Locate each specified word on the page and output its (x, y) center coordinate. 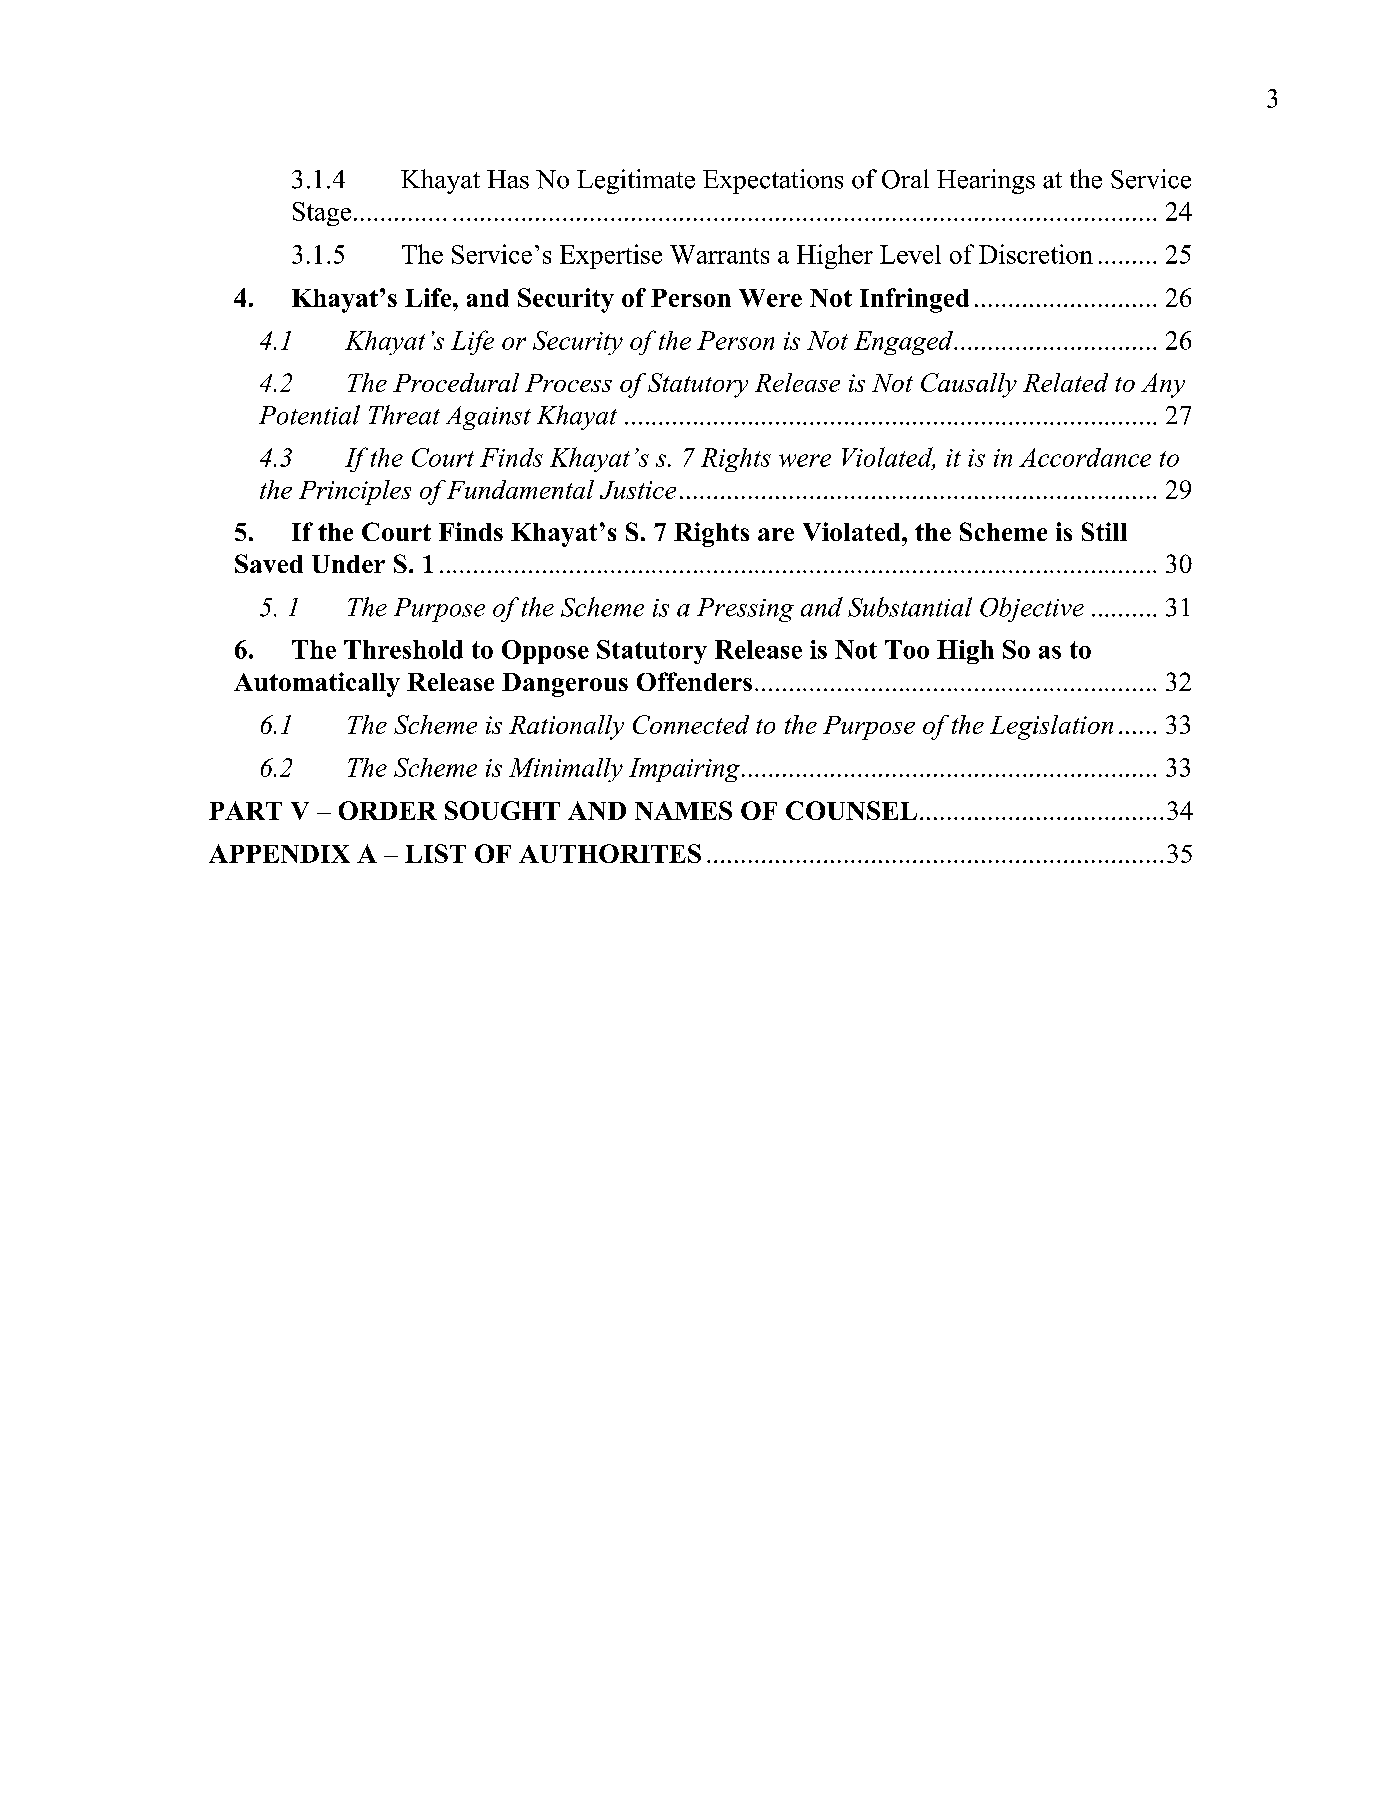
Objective (1032, 609)
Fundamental (520, 489)
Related (1065, 382)
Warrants (719, 254)
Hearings (986, 181)
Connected (691, 724)
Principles (355, 492)
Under (348, 564)
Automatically (317, 684)
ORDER (388, 810)
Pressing (745, 610)
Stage (322, 214)
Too (907, 649)
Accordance (1085, 457)
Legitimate (636, 181)
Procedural (456, 382)
